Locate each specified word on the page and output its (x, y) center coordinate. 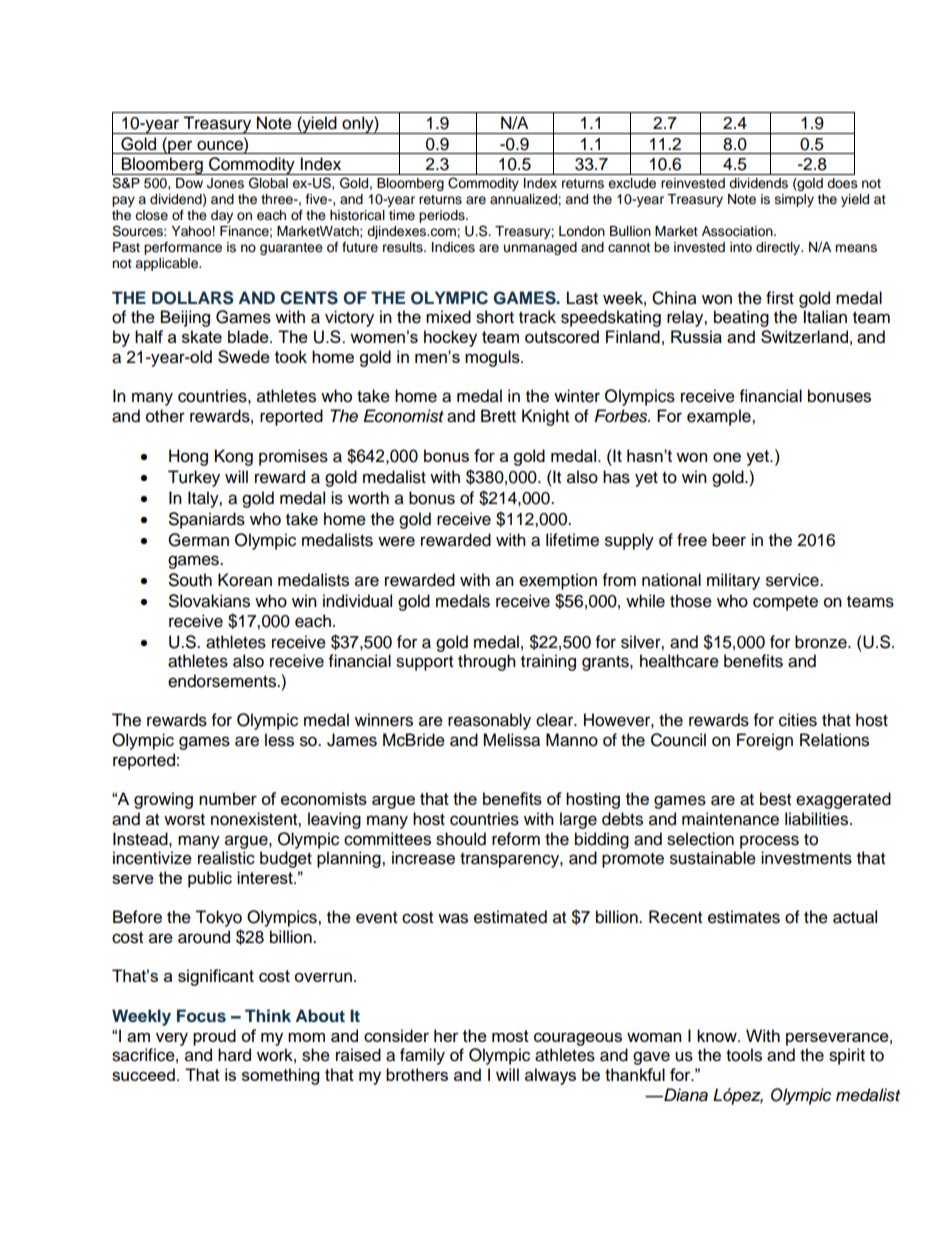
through (487, 662)
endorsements (223, 681)
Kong (234, 457)
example (720, 417)
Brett (498, 416)
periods (443, 216)
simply (794, 200)
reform (516, 839)
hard (234, 1055)
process (769, 842)
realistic (226, 858)
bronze (822, 642)
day (222, 216)
